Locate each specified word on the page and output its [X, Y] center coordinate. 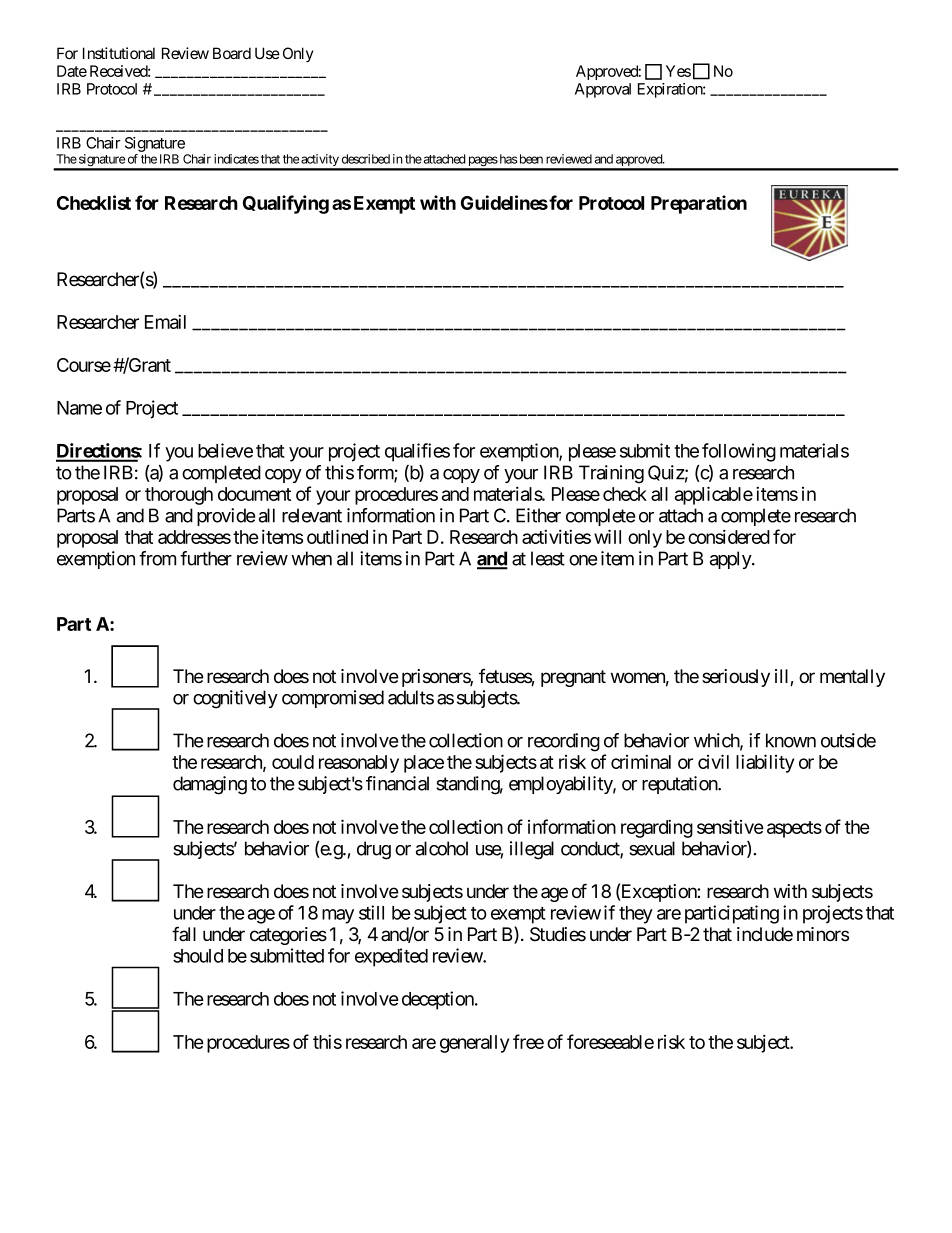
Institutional [119, 53]
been [530, 159]
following [739, 452]
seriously [736, 678]
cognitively [235, 699]
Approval [603, 90]
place [424, 764]
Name [79, 408]
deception [439, 1000]
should [198, 956]
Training [611, 474]
